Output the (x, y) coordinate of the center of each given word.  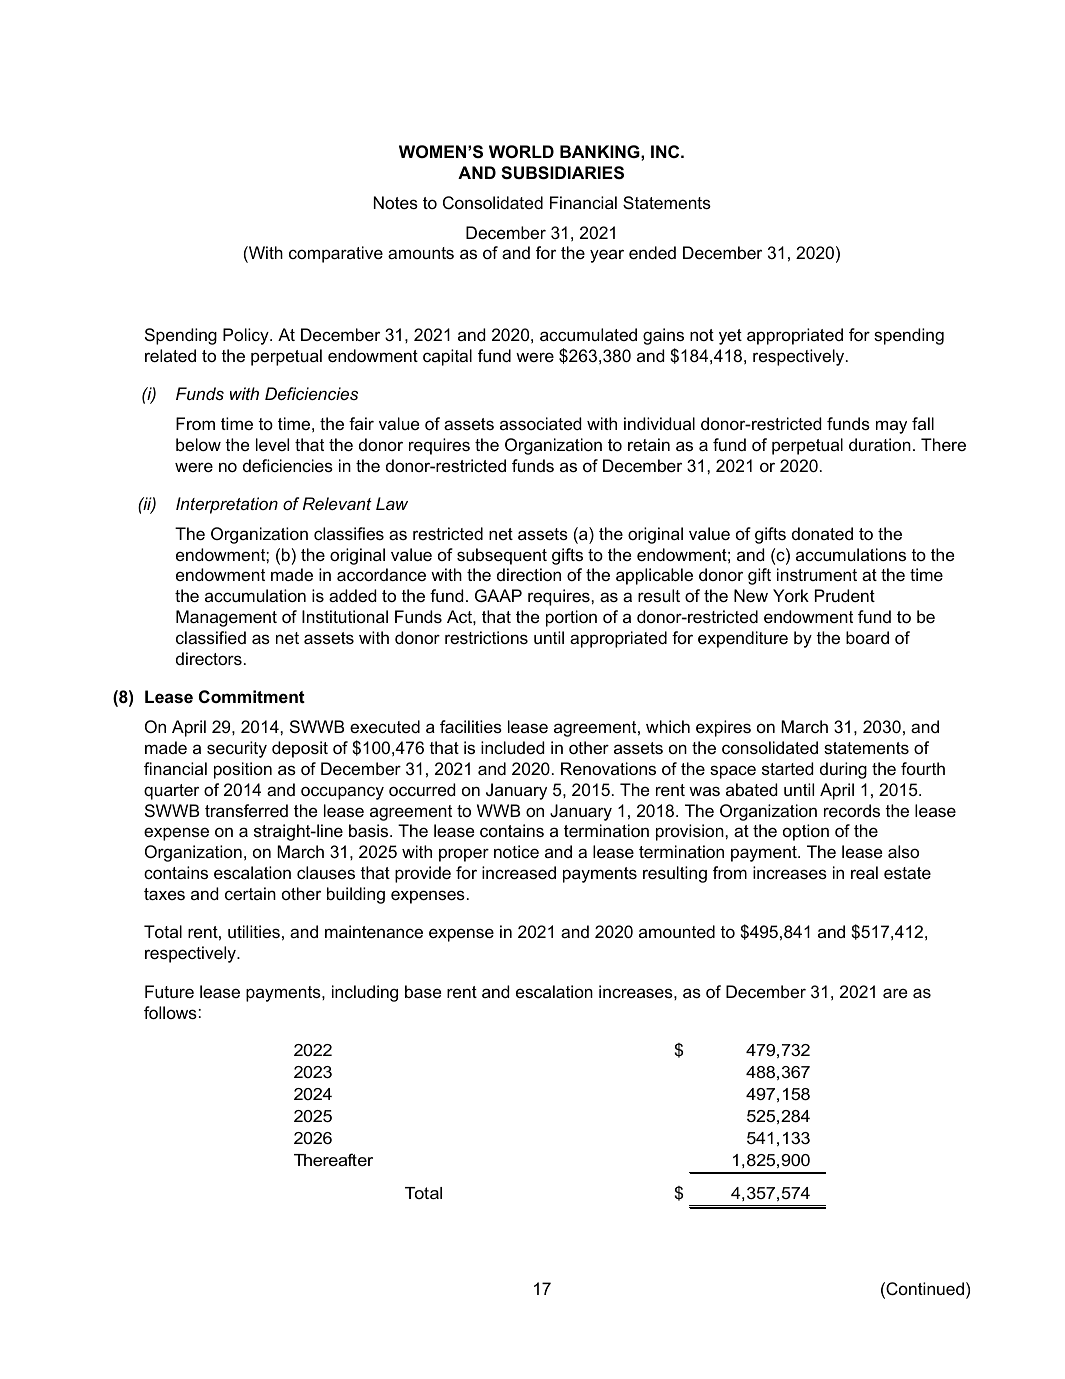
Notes (396, 202)
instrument (817, 574)
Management (226, 618)
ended (652, 252)
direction (529, 574)
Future (169, 991)
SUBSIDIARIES (562, 173)
